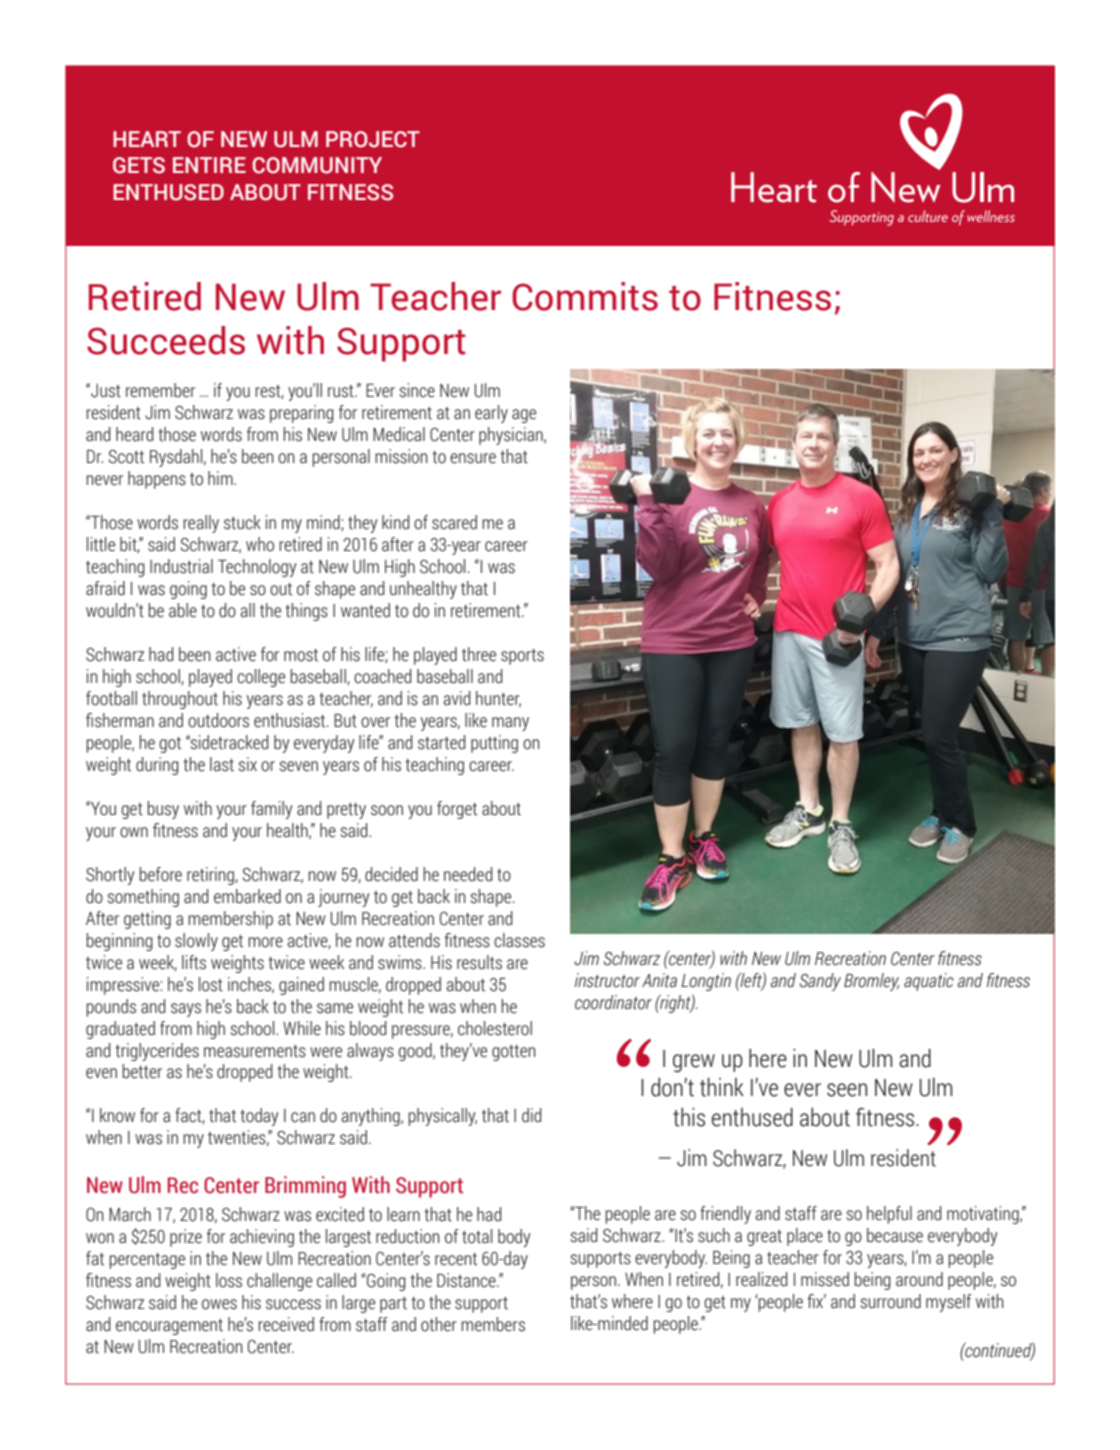 The height and width of the screenshot is (1450, 1120). Describe the element at coordinates (181, 566) in the screenshot. I see `Industrial` at that location.
